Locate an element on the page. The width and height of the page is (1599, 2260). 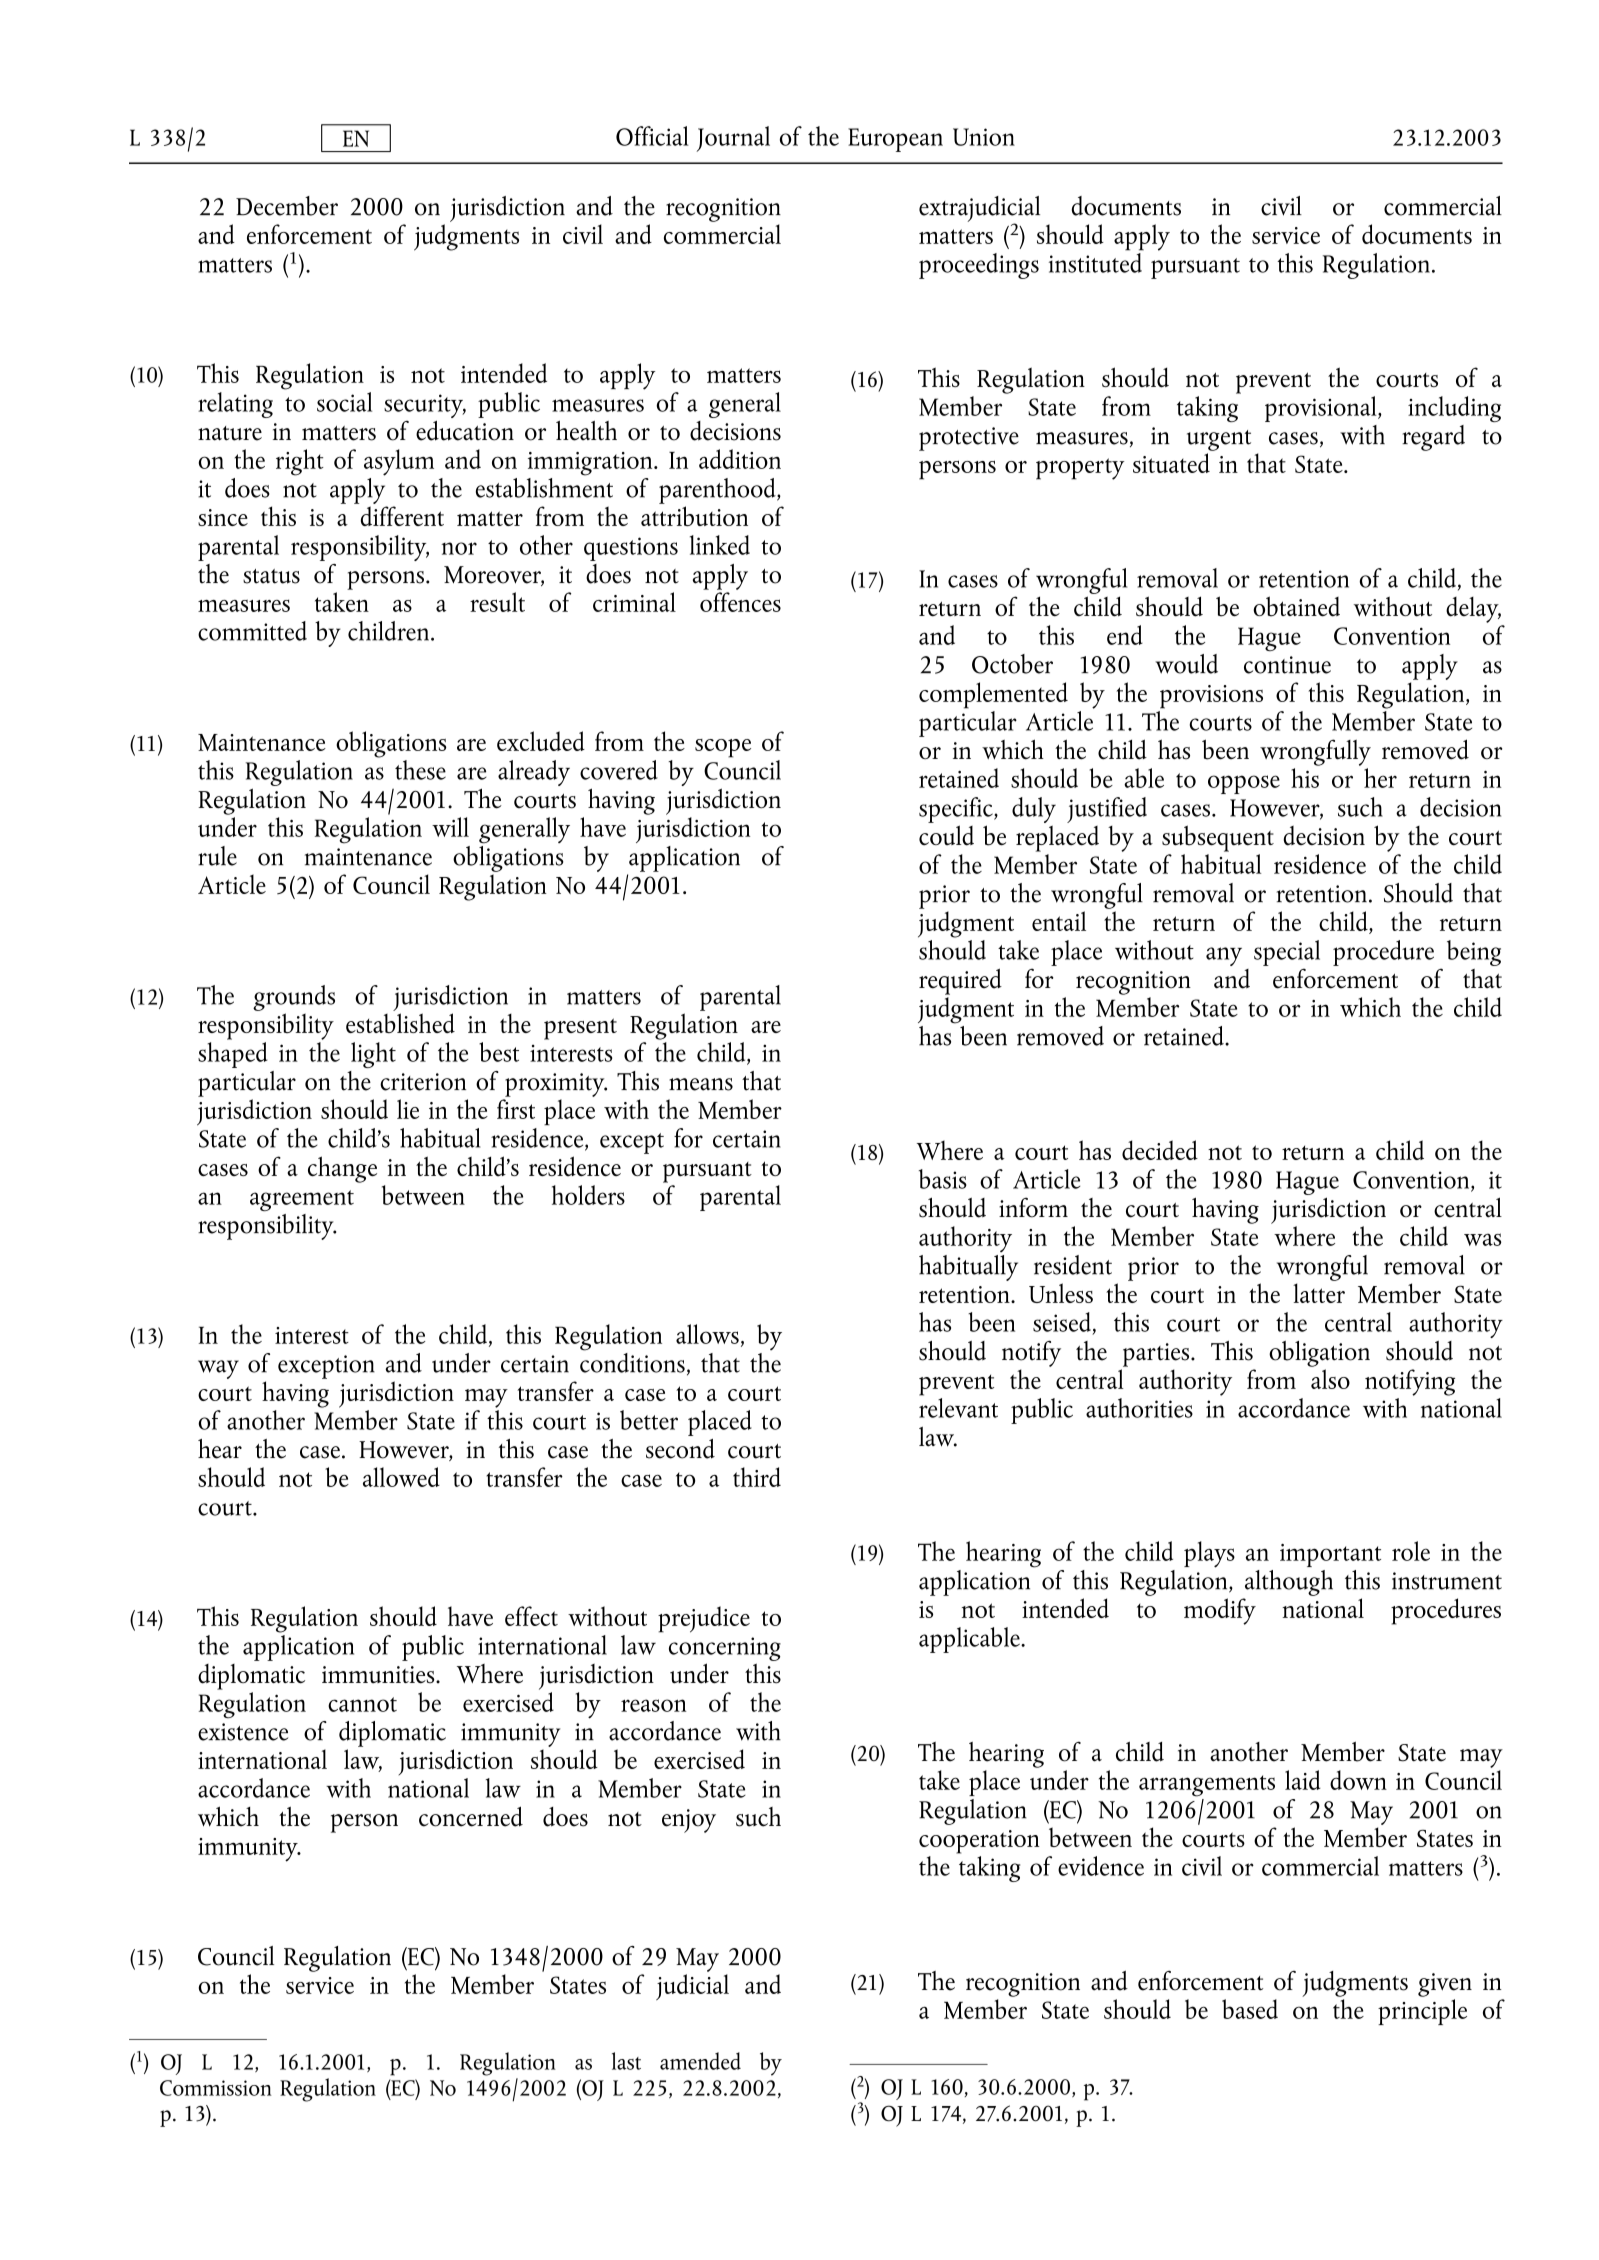
obtained is located at coordinates (1296, 606).
